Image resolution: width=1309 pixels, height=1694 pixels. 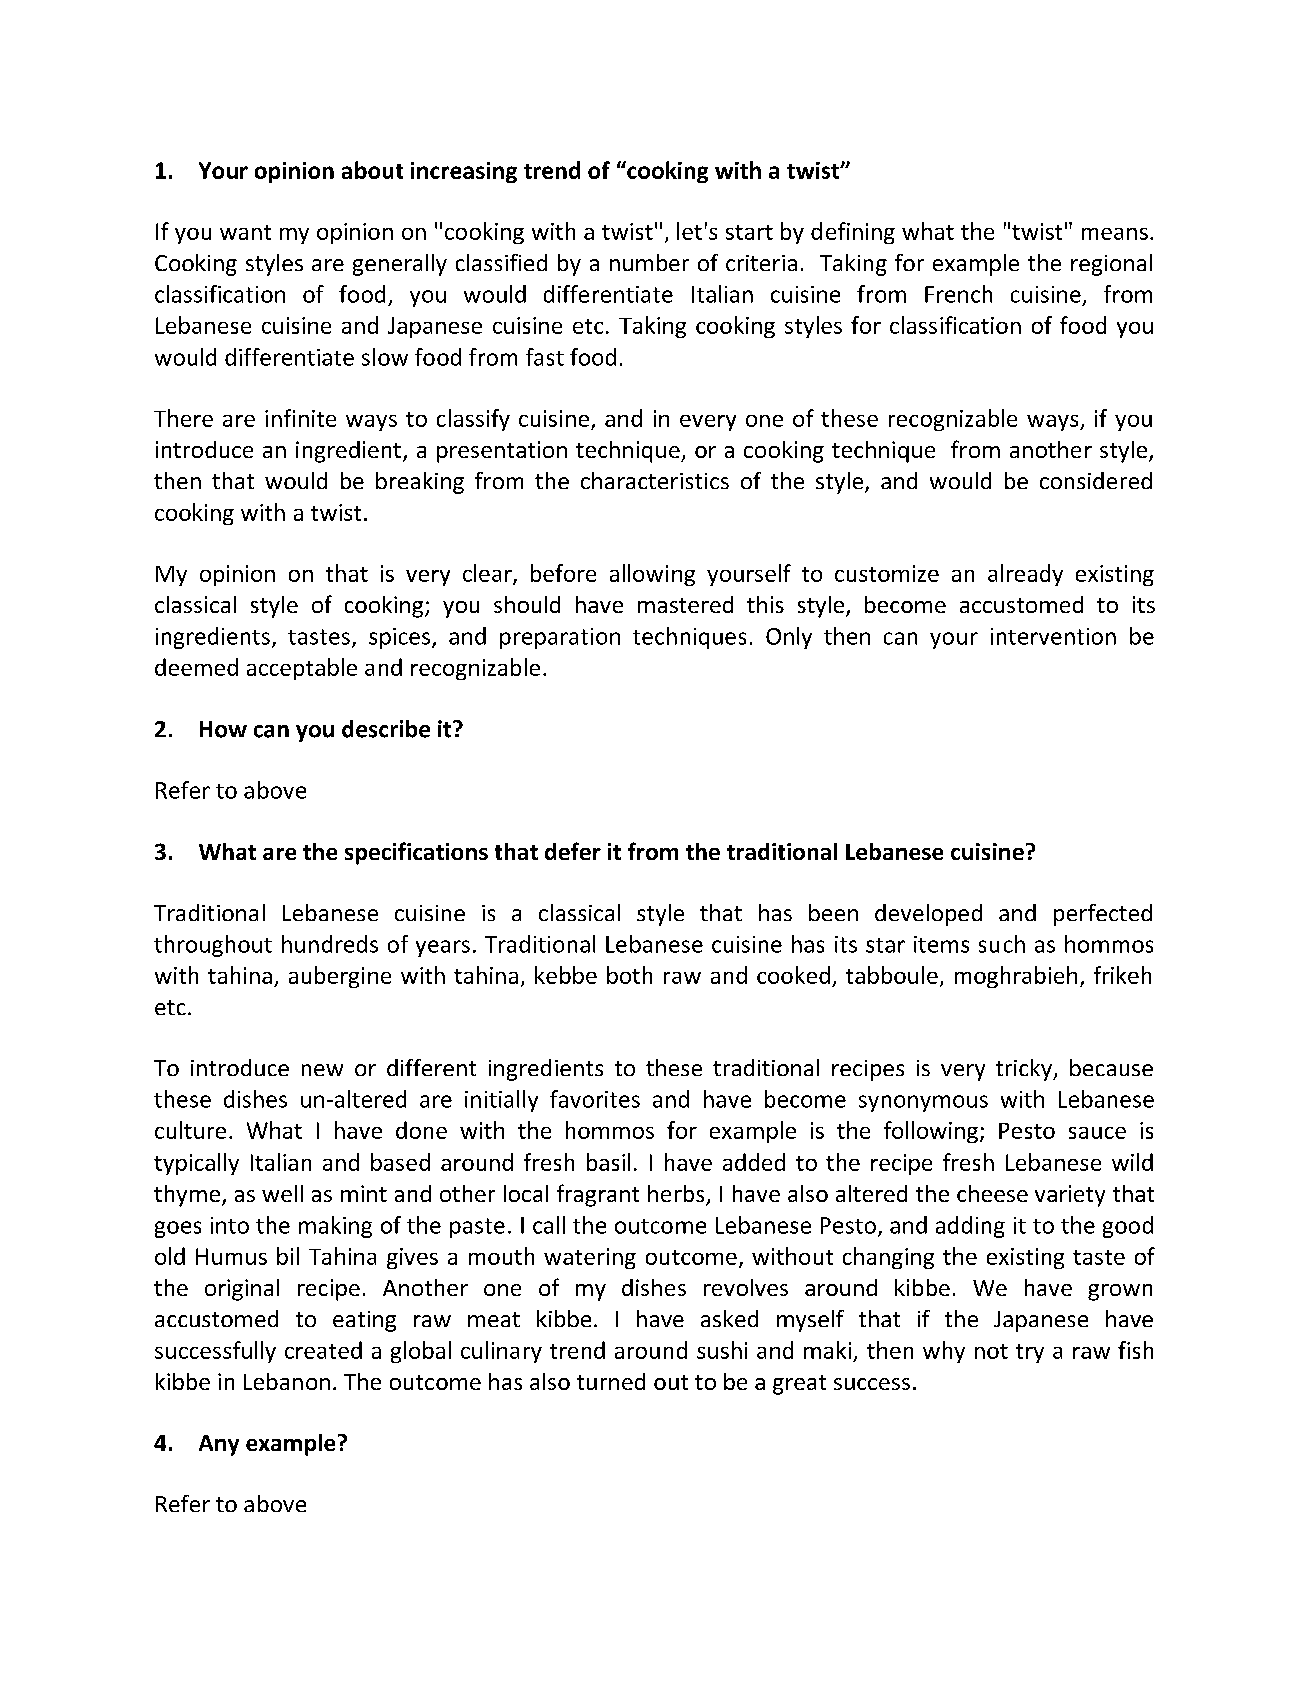 What do you see at coordinates (287, 1381) in the document?
I see `Lebanon` at bounding box center [287, 1381].
